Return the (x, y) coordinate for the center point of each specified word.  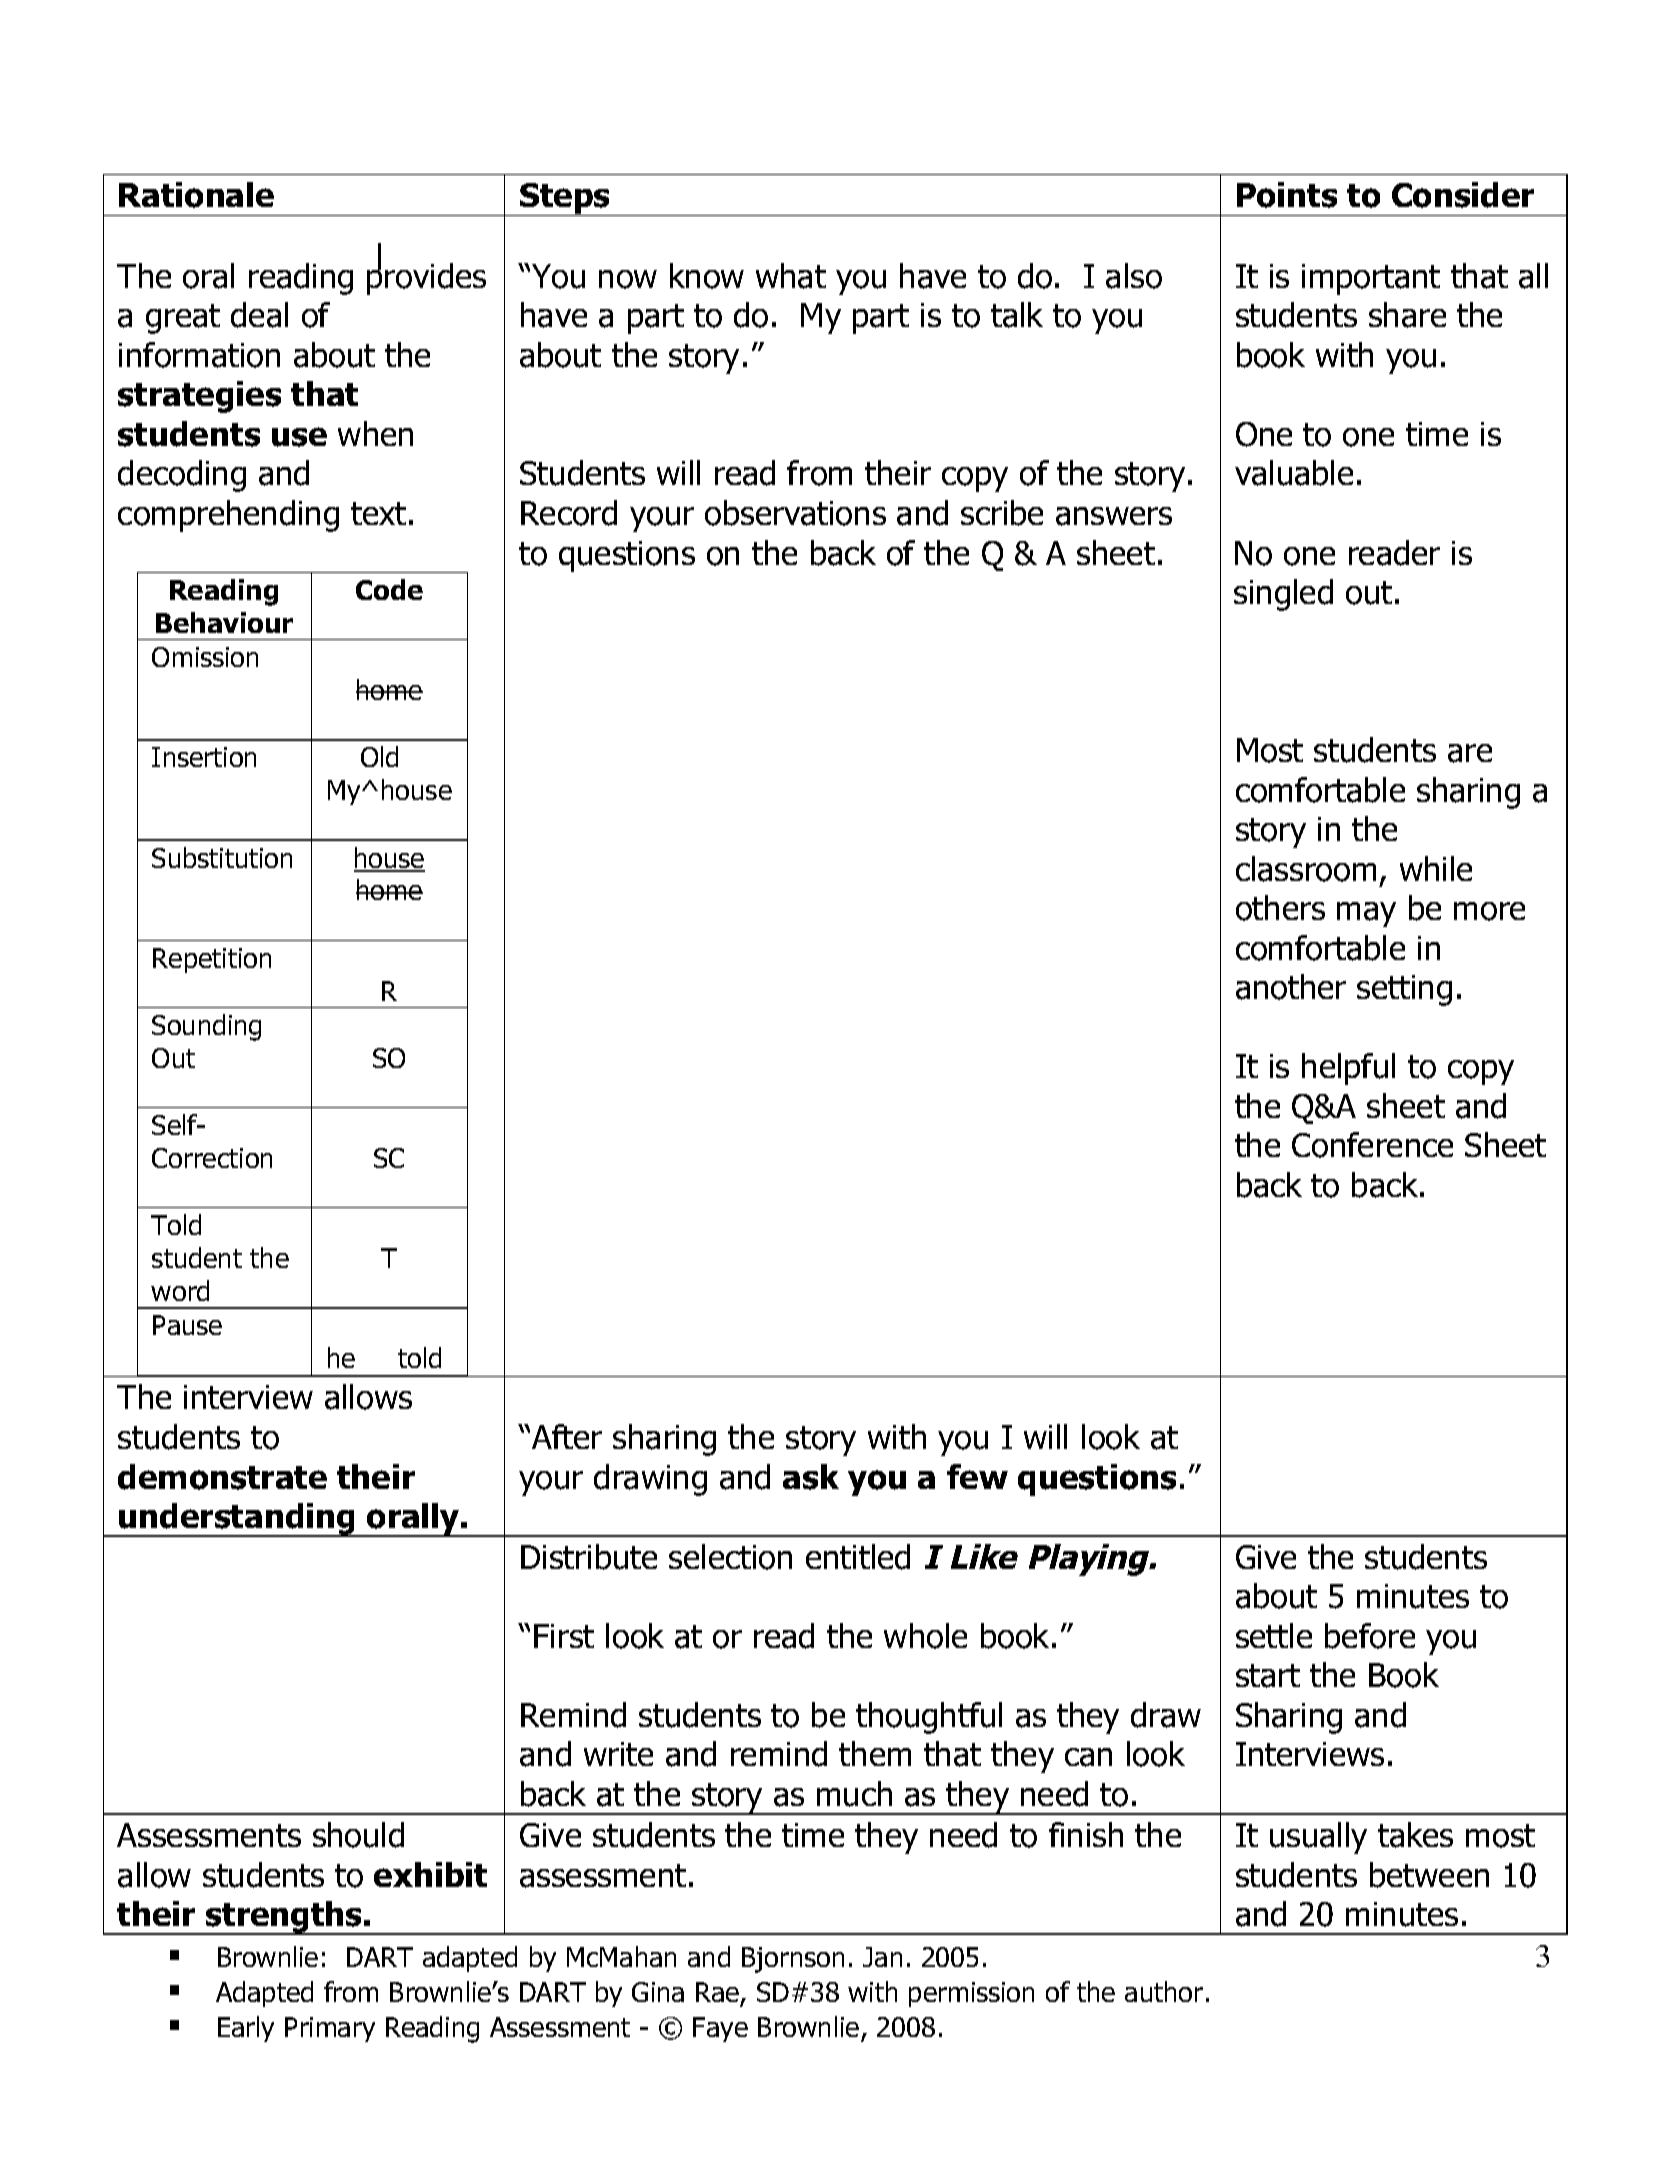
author (1164, 1991)
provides (426, 278)
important (1371, 279)
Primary (330, 2029)
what (791, 276)
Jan (882, 1957)
